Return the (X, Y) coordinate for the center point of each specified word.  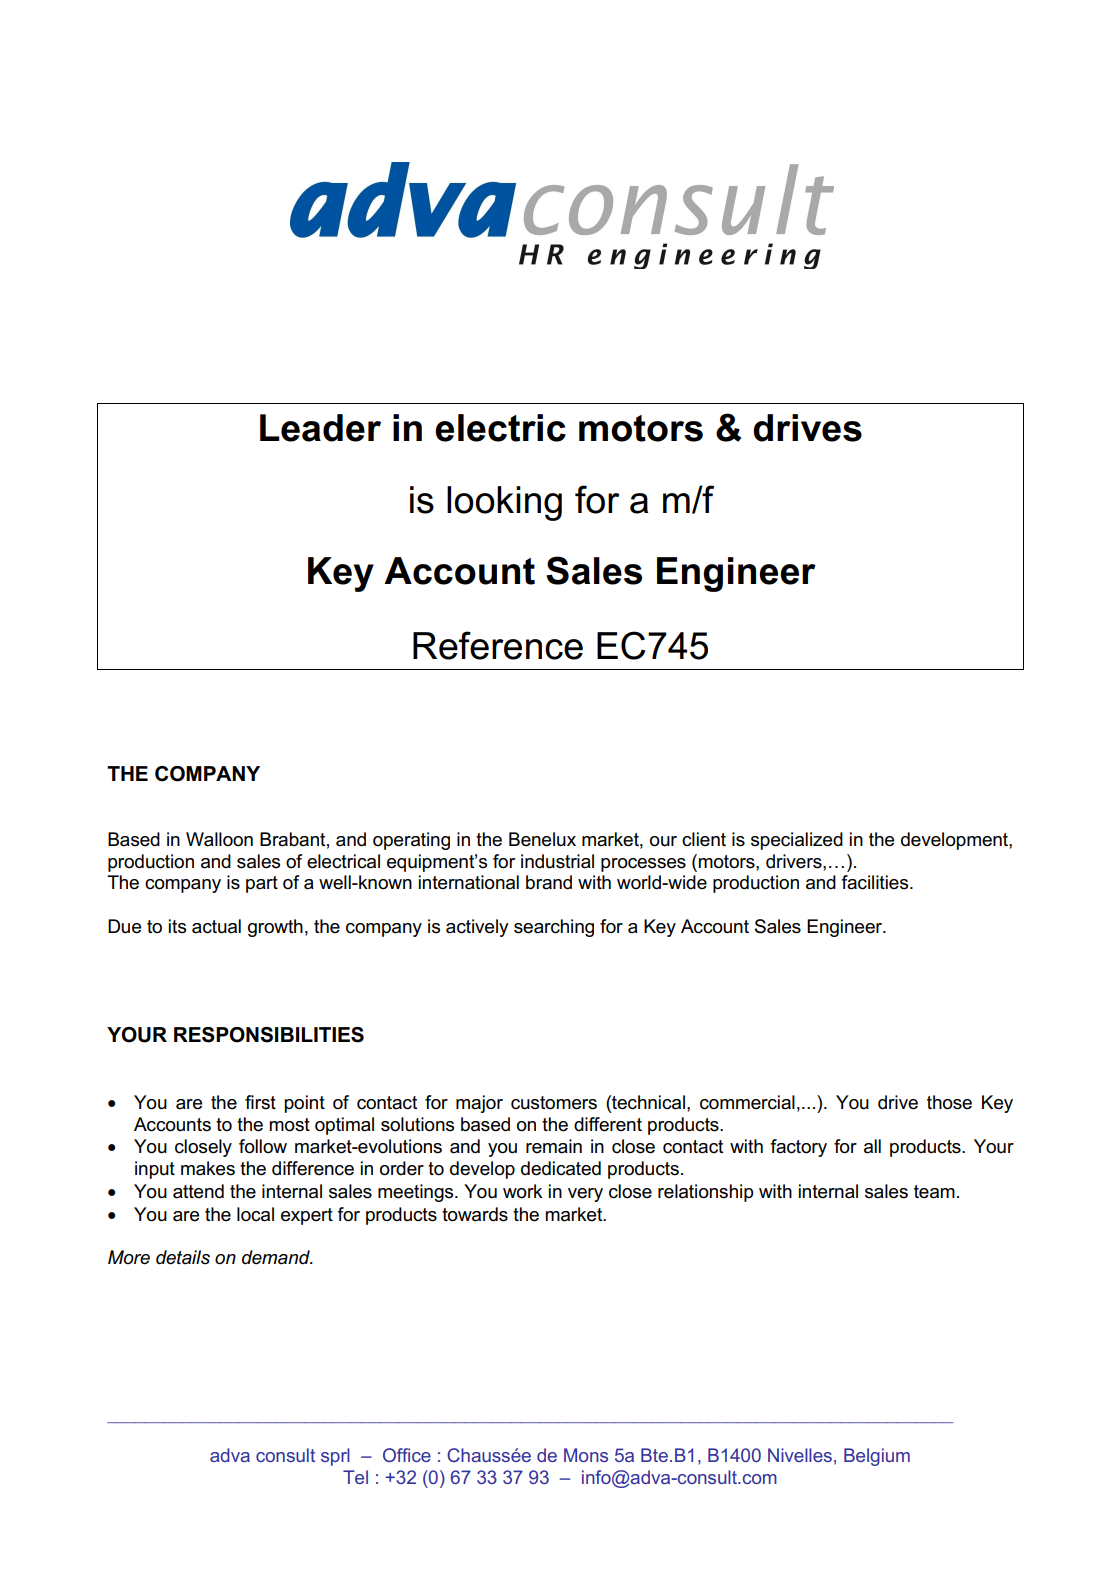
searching (554, 928)
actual (216, 926)
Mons (586, 1455)
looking (504, 503)
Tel (355, 1477)
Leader (320, 428)
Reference (498, 645)
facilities (876, 882)
